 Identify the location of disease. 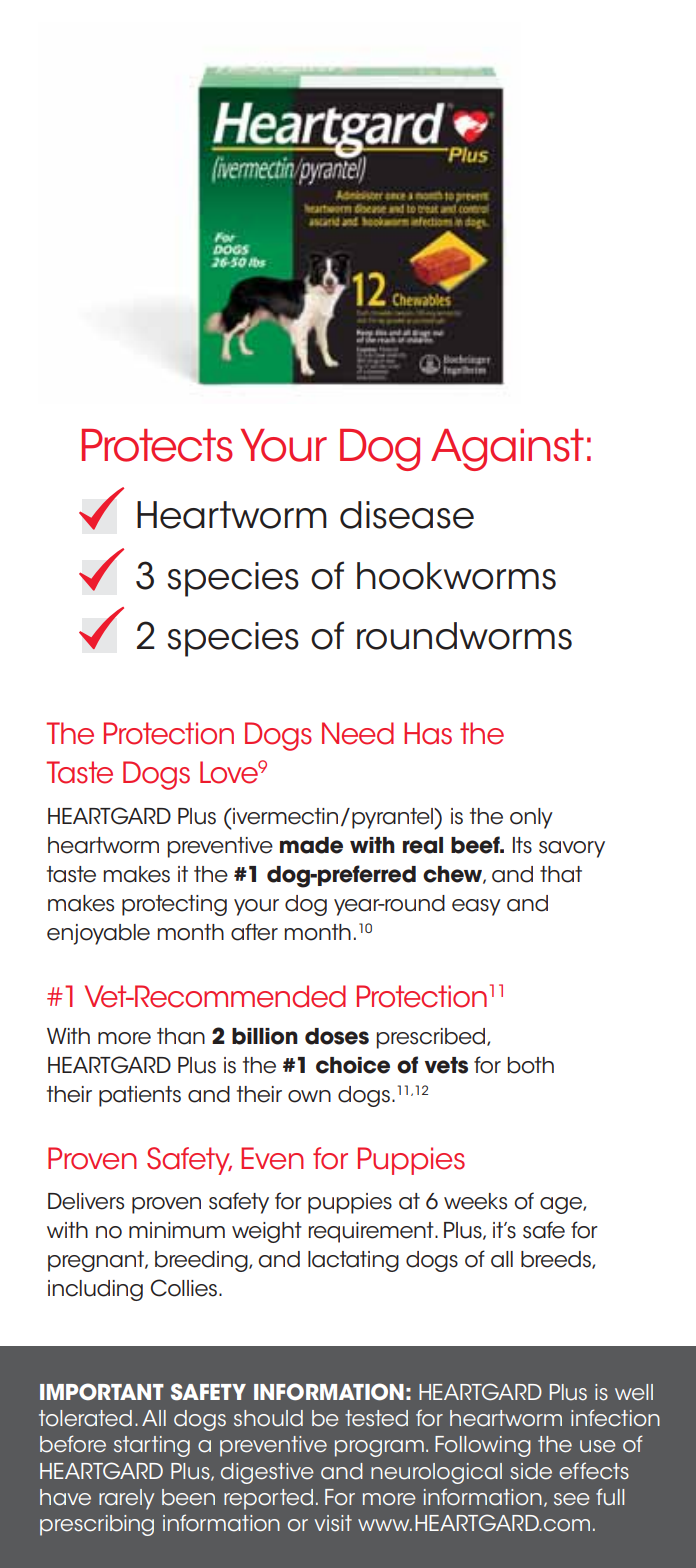
(407, 515).
